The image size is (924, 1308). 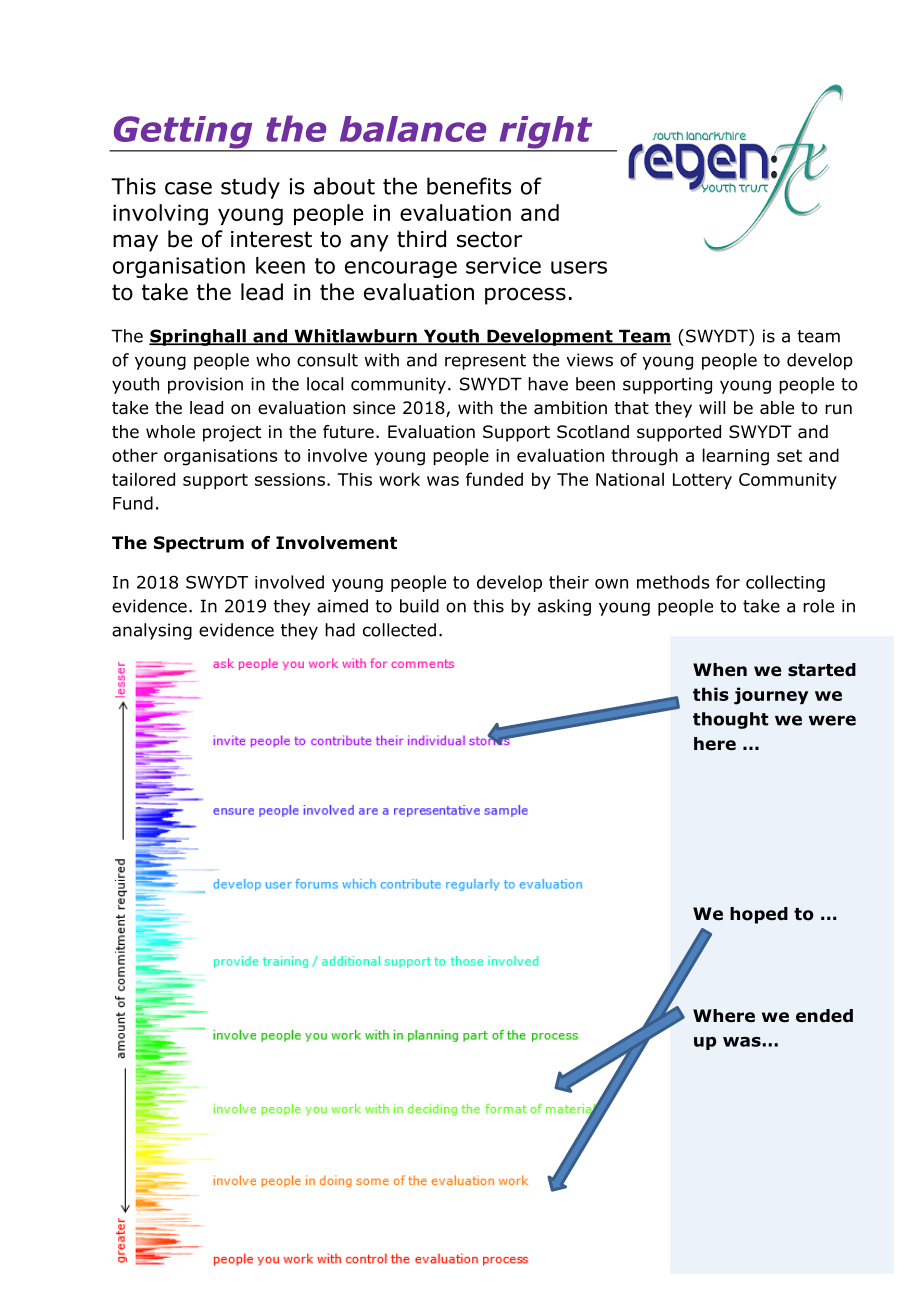 I want to click on provision, so click(x=205, y=385).
